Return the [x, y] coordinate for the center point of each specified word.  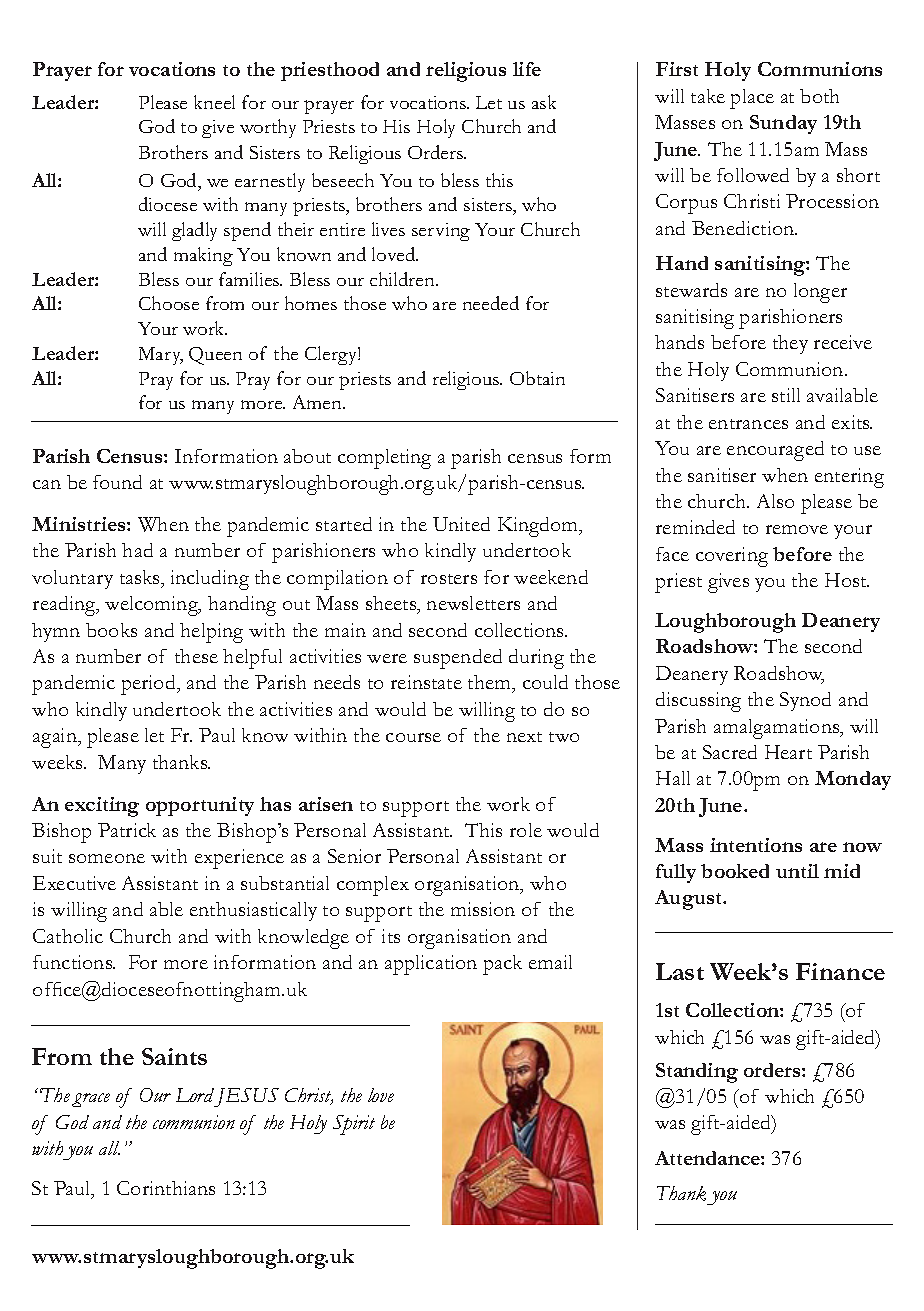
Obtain [537, 378]
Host [847, 580]
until [797, 871]
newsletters [473, 603]
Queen [215, 356]
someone [107, 858]
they [790, 344]
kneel [214, 102]
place [752, 99]
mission [483, 909]
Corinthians [166, 1188]
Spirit [354, 1125]
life [527, 69]
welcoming [153, 606]
